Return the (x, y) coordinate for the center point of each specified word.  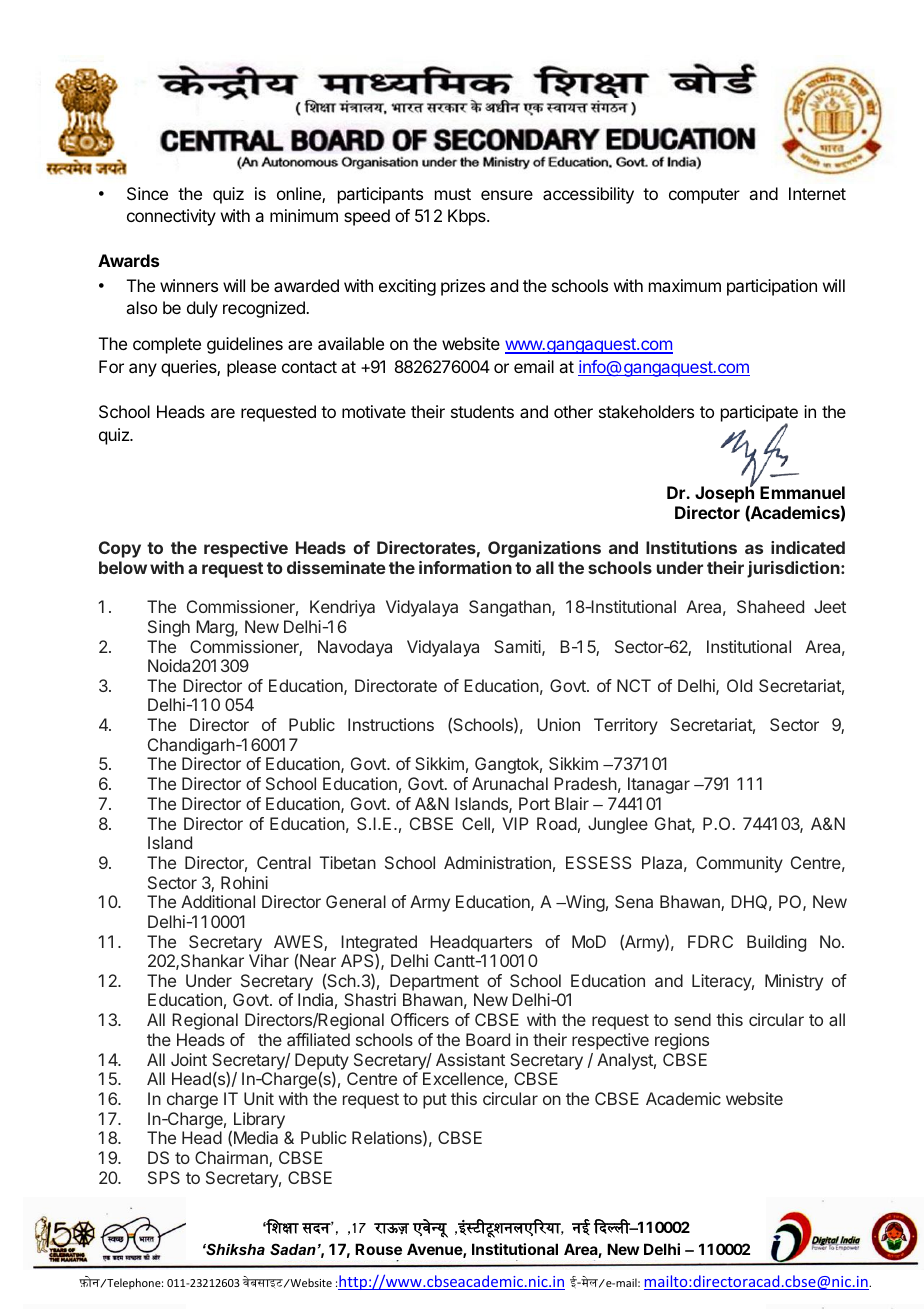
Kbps (468, 217)
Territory (626, 726)
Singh (169, 628)
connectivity (171, 217)
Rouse (378, 1249)
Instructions (391, 724)
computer (704, 196)
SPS (164, 1177)
